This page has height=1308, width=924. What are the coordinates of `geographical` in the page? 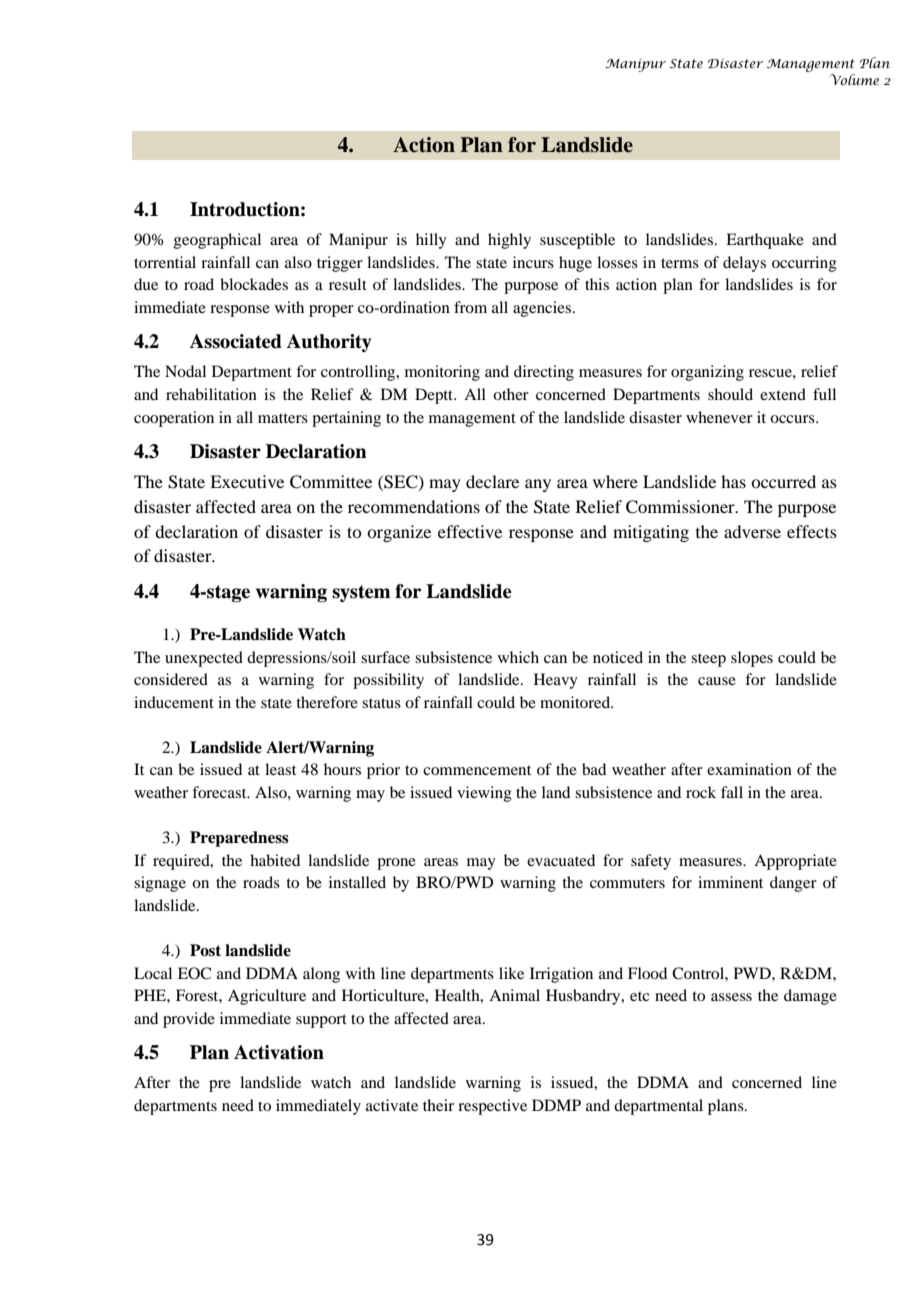 It's located at (217, 241).
